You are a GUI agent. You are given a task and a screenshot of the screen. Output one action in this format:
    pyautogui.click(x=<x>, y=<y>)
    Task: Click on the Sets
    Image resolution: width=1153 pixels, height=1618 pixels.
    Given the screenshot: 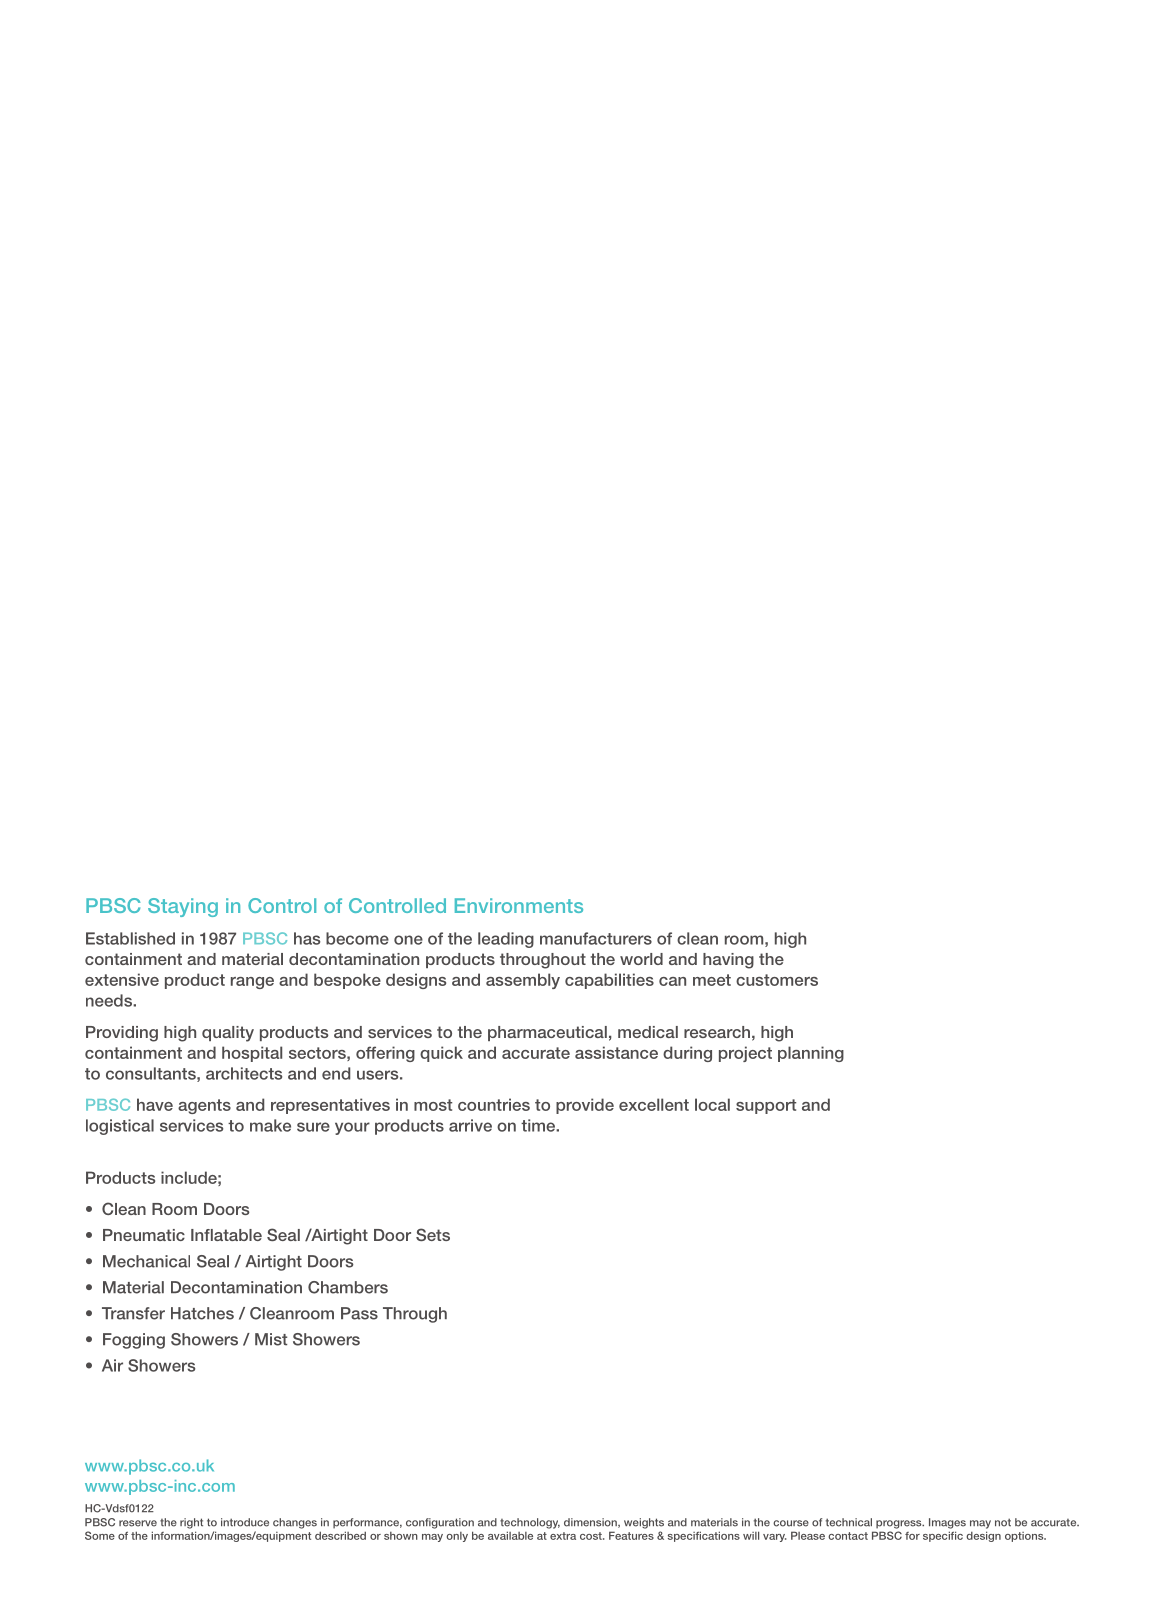 What is the action you would take?
    pyautogui.click(x=433, y=1234)
